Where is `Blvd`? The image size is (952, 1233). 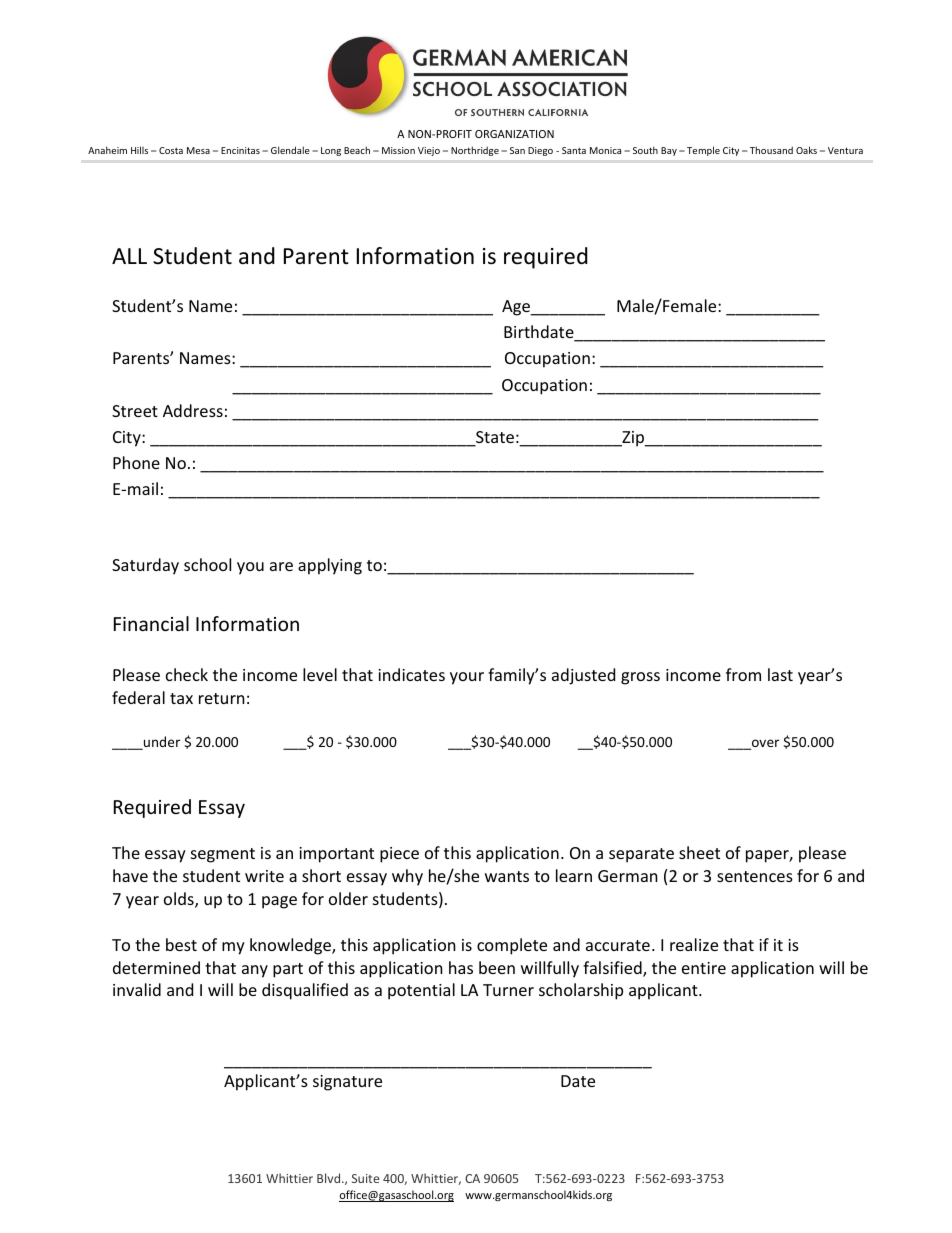 Blvd is located at coordinates (330, 1178).
